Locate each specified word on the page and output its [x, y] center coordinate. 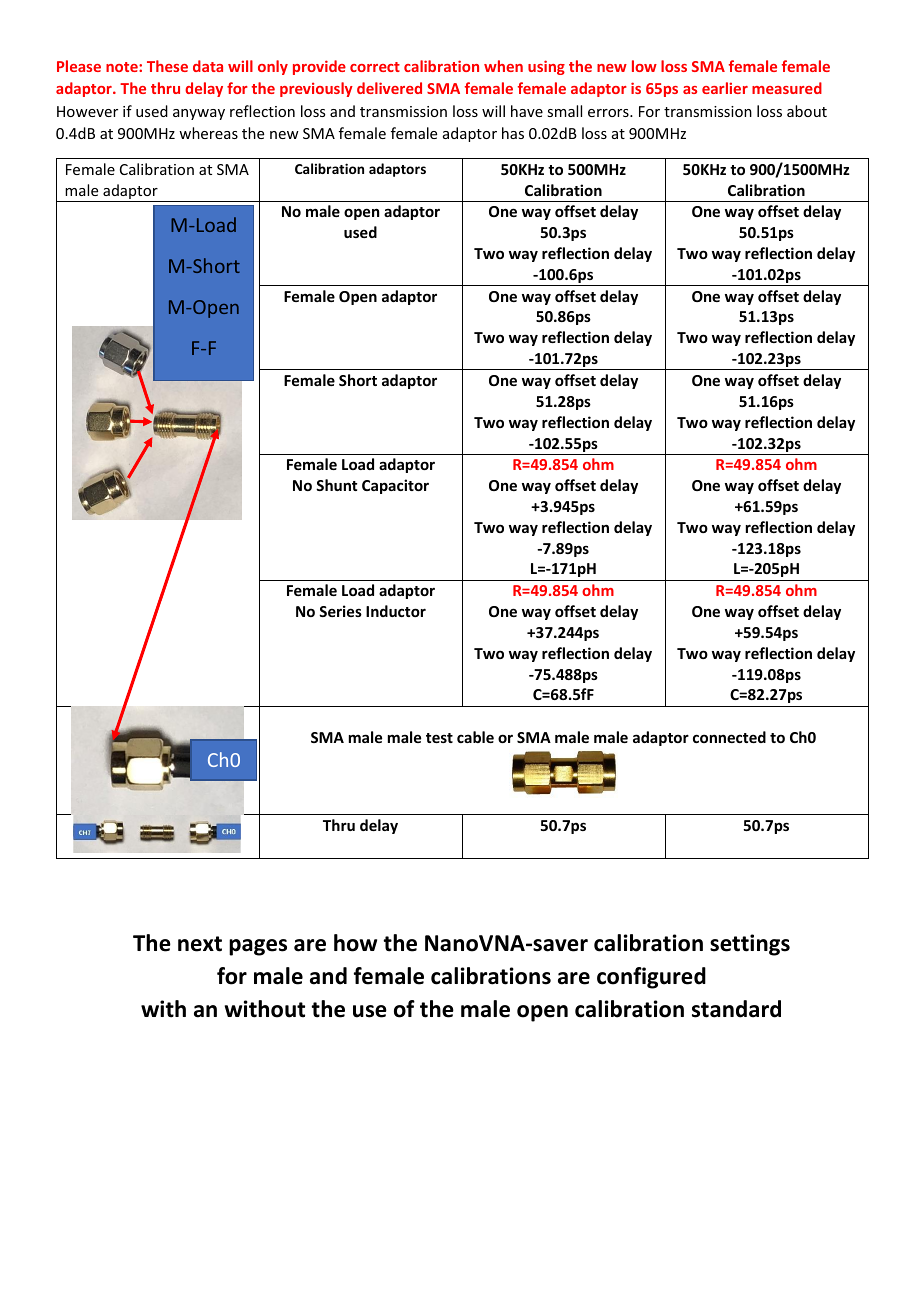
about [807, 111]
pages [258, 947]
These [167, 66]
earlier [725, 88]
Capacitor [395, 486]
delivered [389, 88]
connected [729, 737]
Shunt [336, 485]
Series [340, 611]
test [439, 738]
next [200, 944]
